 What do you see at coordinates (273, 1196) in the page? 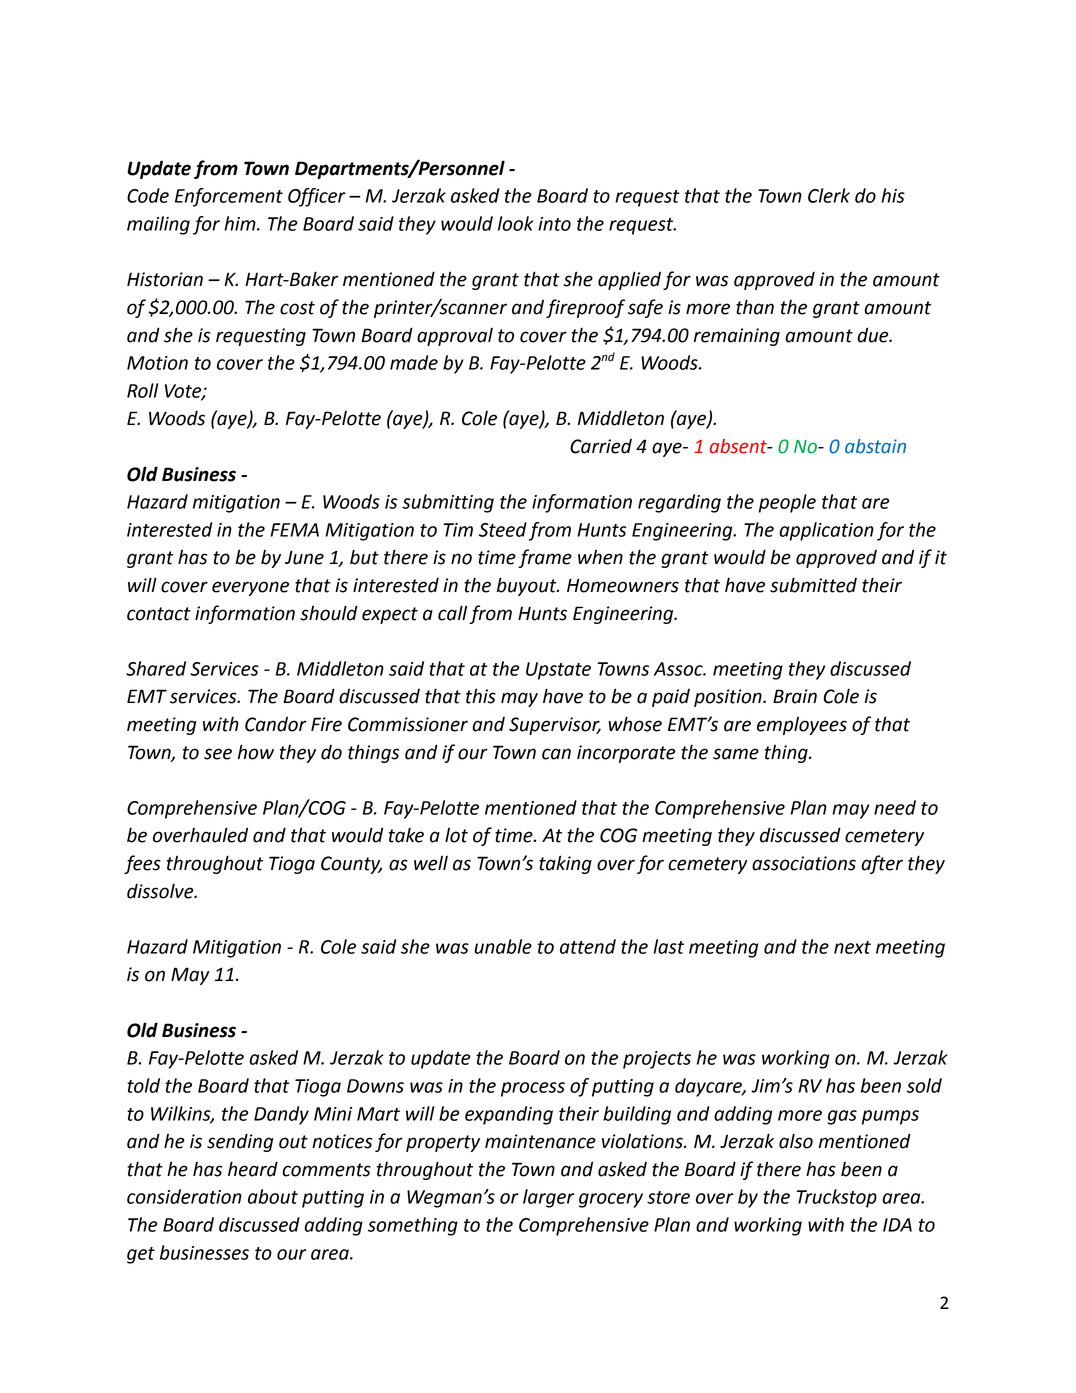
I see `about` at bounding box center [273, 1196].
